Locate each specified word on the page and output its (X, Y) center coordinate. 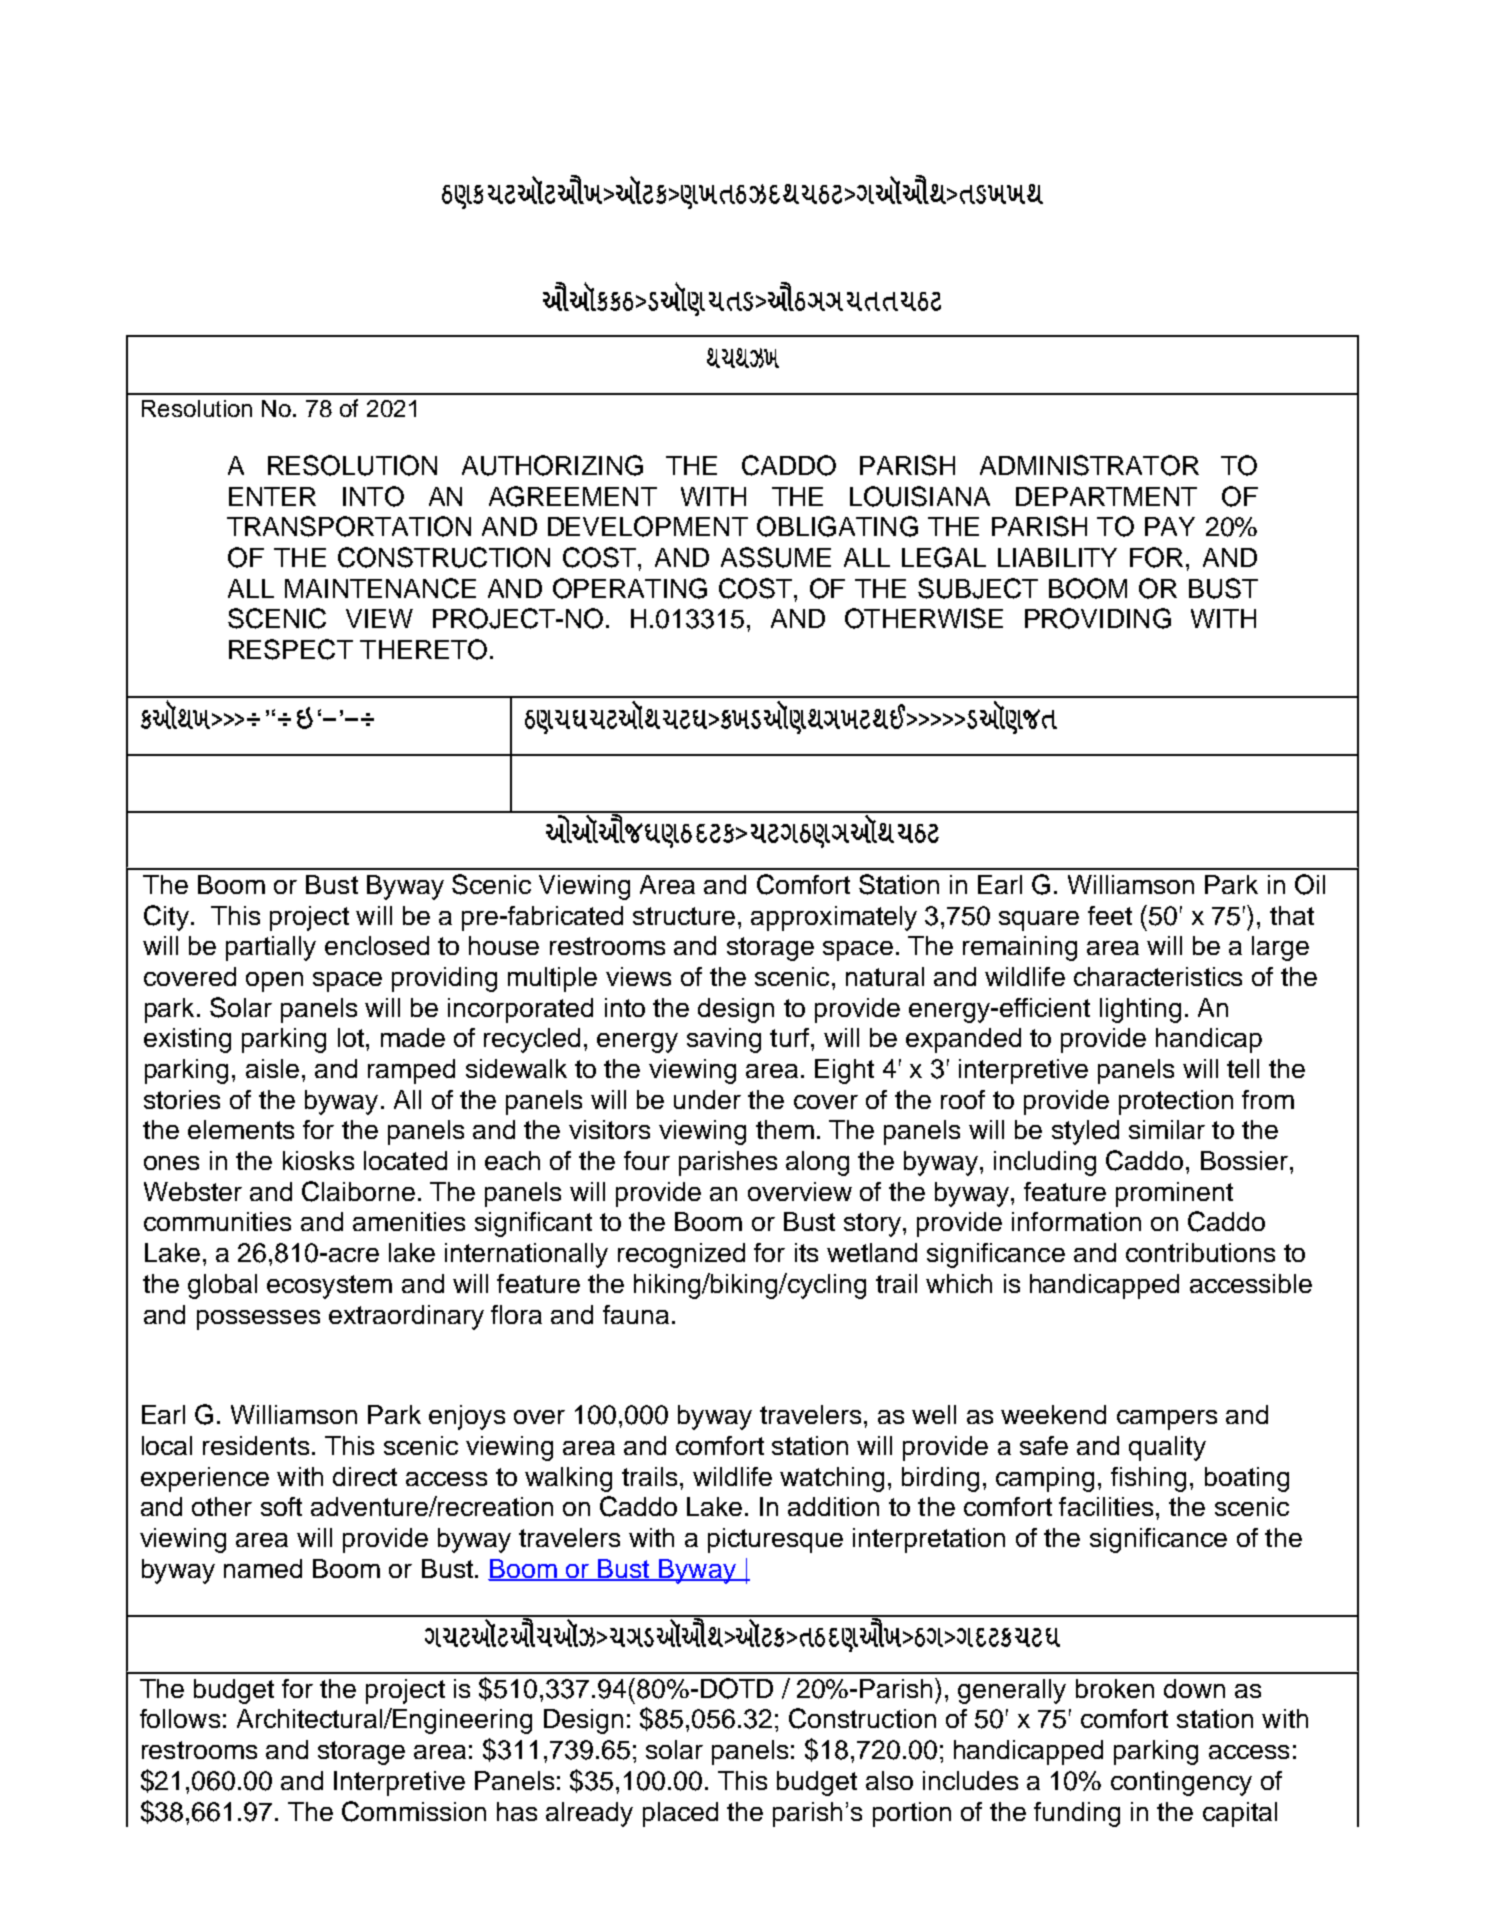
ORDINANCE (524, 192)
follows (180, 1718)
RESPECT (291, 649)
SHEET (1001, 194)
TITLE (743, 358)
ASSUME (776, 557)
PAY (1170, 526)
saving (724, 1040)
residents (256, 1445)
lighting (1140, 1010)
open (274, 982)
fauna (636, 1314)
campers (1167, 1420)
